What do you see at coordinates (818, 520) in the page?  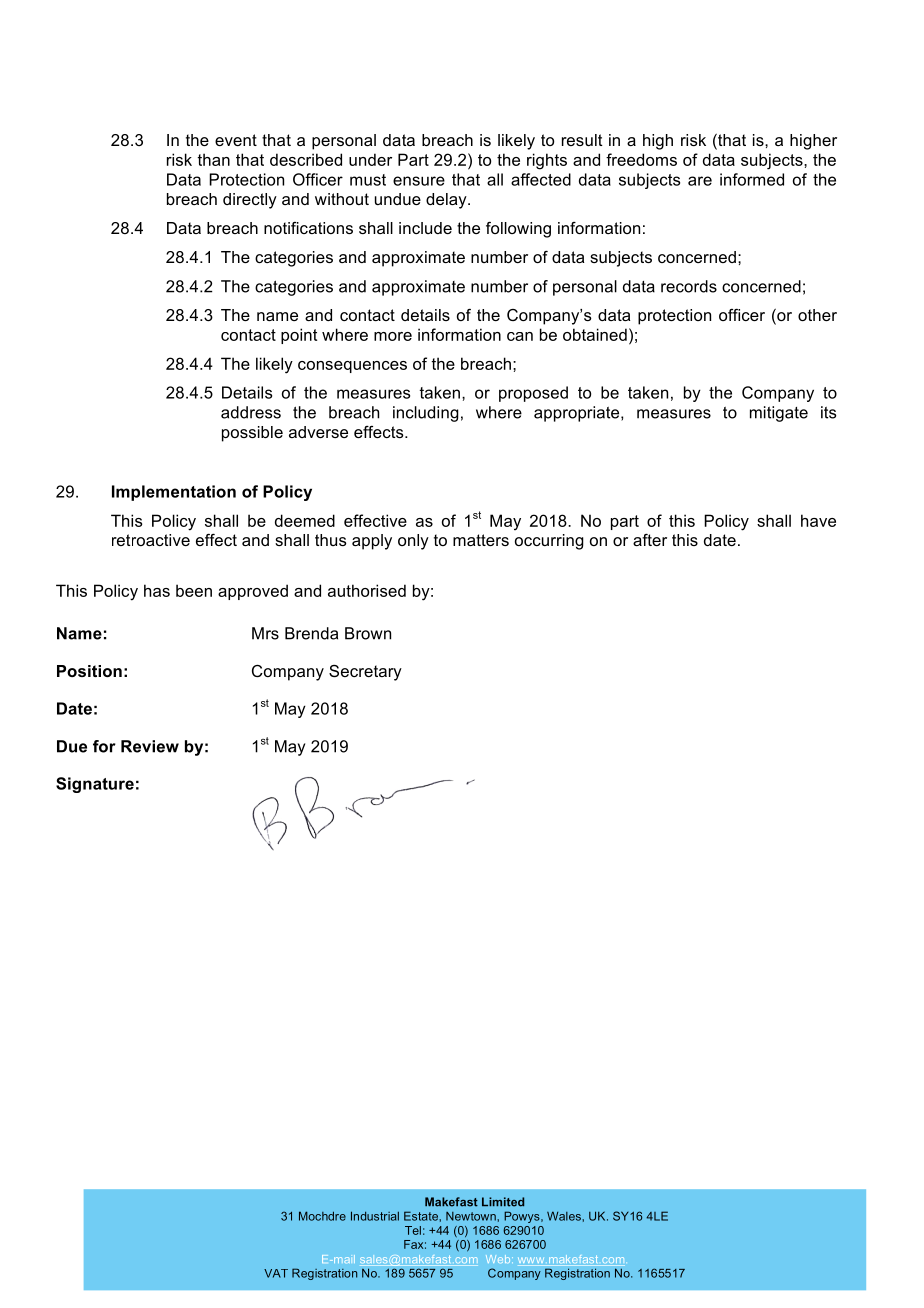 I see `have` at bounding box center [818, 520].
